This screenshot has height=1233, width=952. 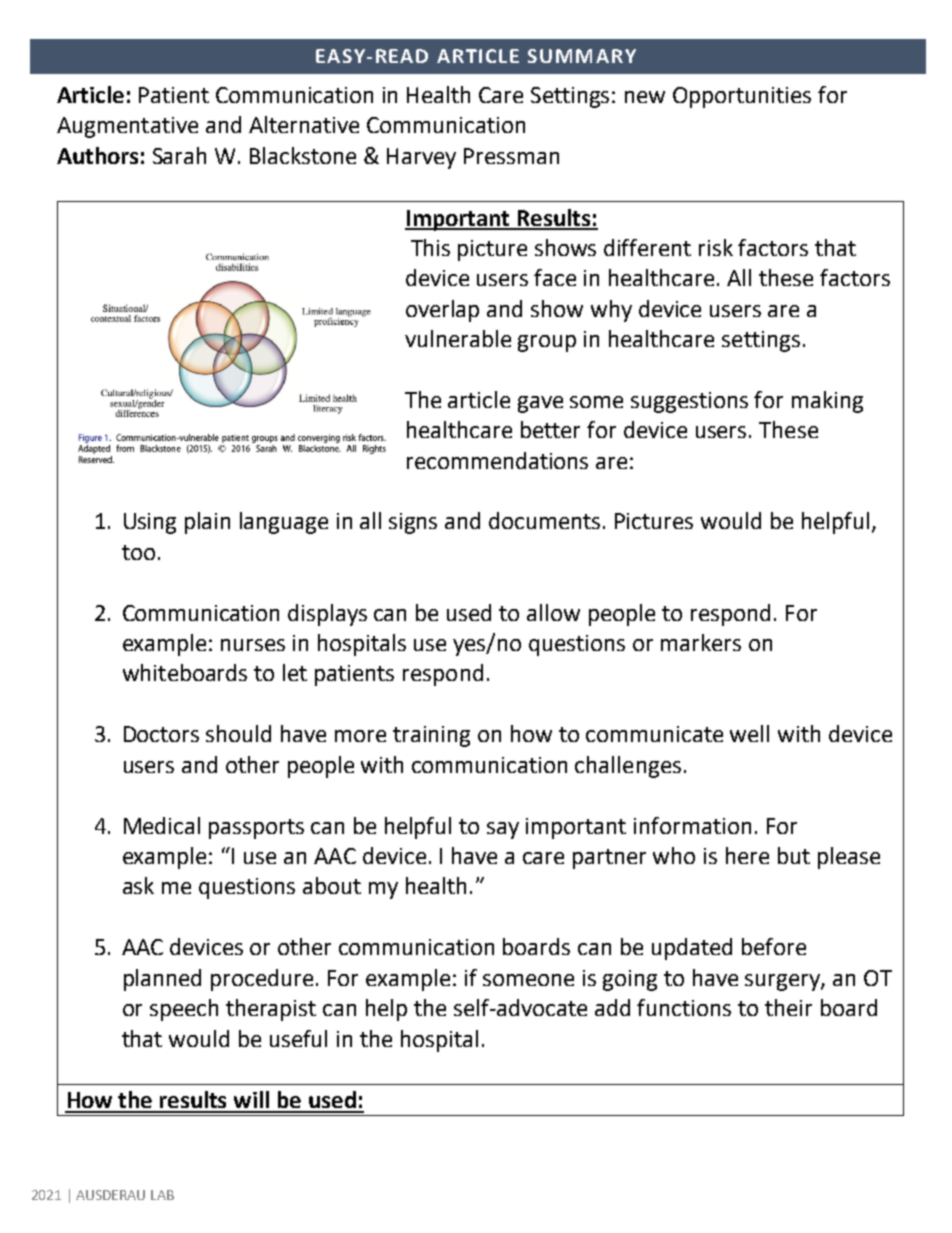 I want to click on allow, so click(x=553, y=612).
